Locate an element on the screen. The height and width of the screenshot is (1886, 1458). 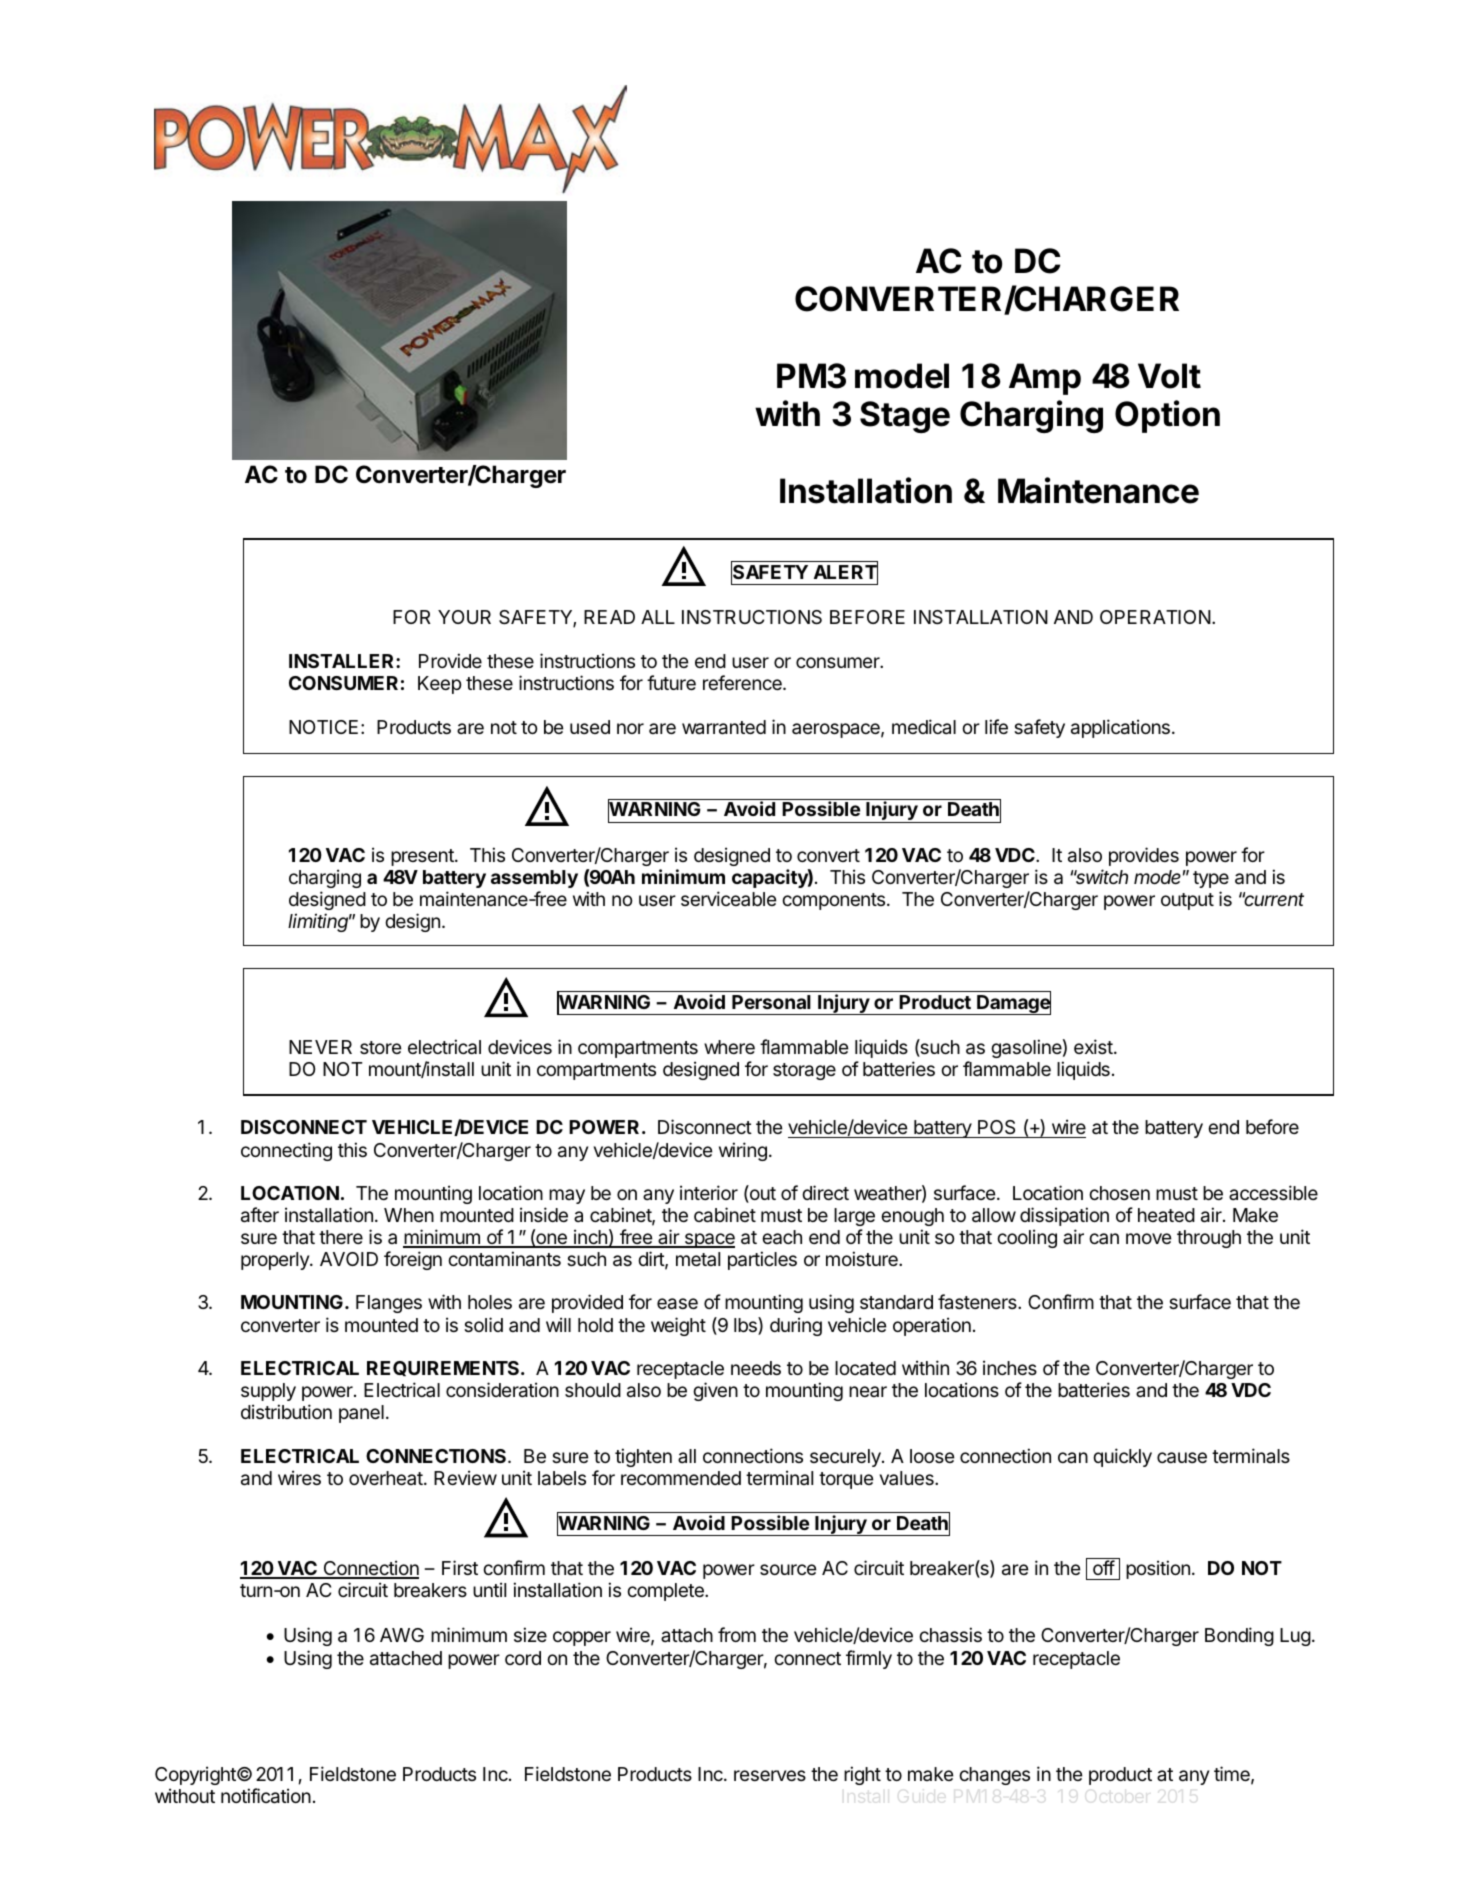
reserves is located at coordinates (770, 1775).
